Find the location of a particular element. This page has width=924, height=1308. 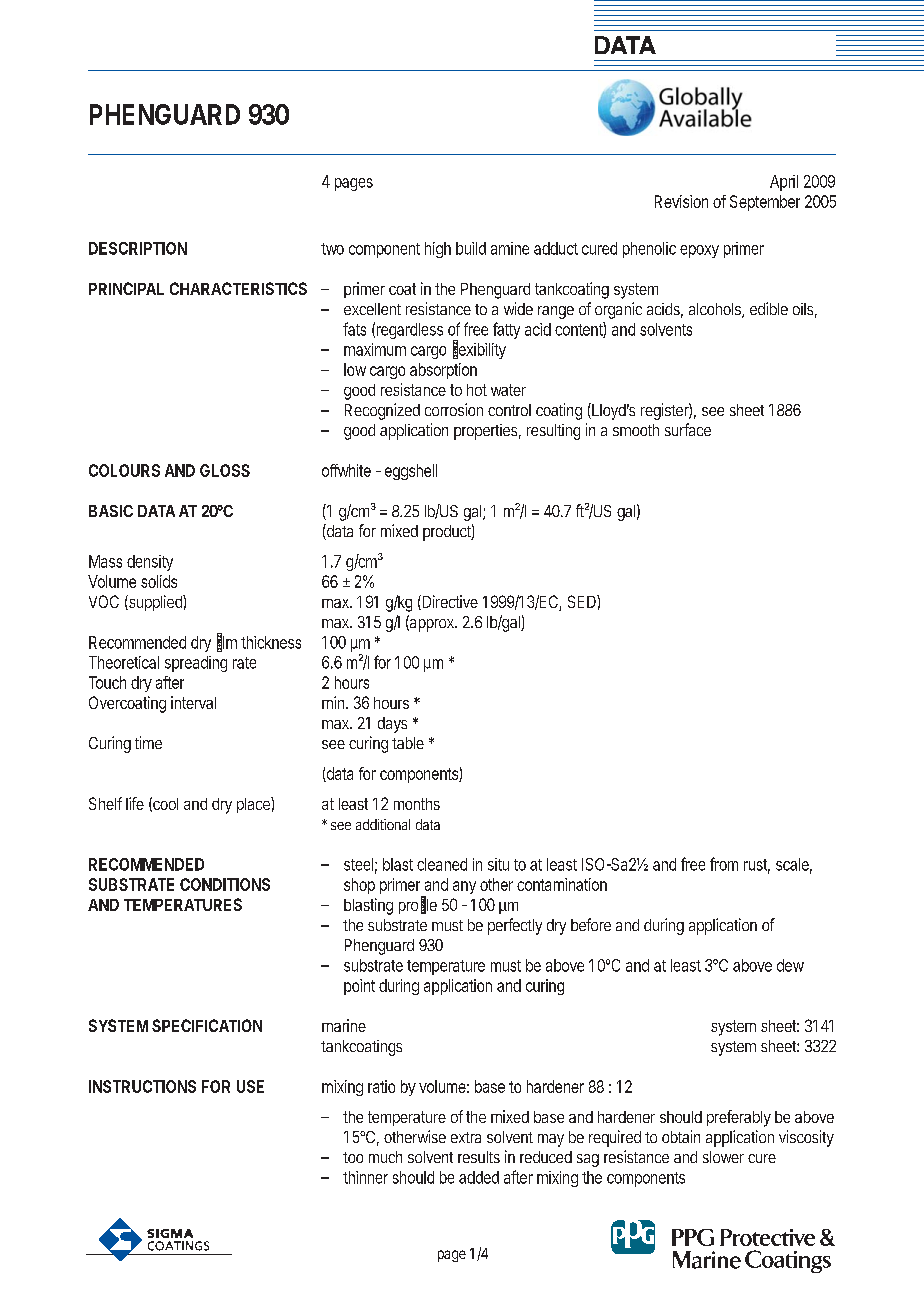

eggshell is located at coordinates (411, 472).
